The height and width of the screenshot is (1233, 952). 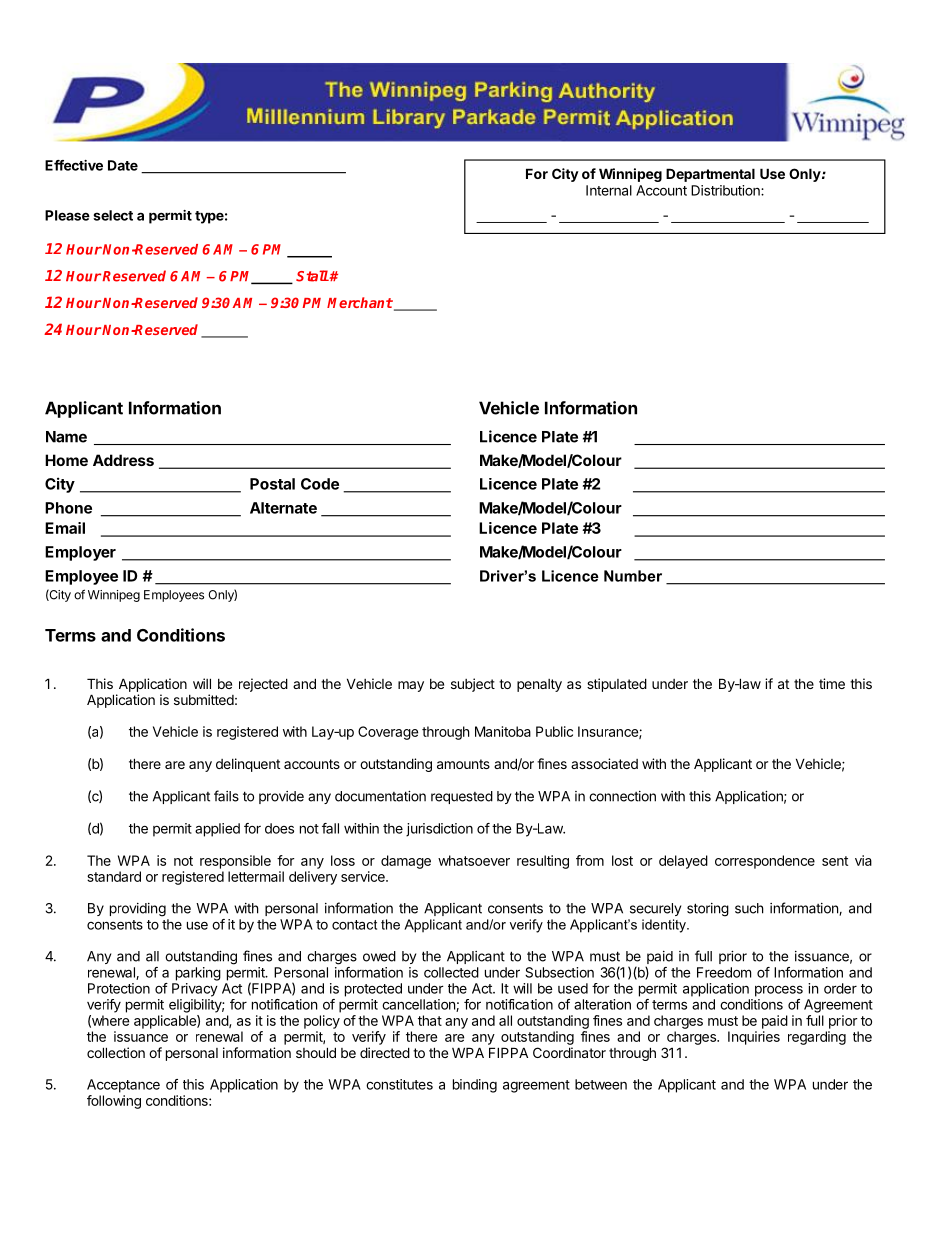 I want to click on binding, so click(x=475, y=1086).
